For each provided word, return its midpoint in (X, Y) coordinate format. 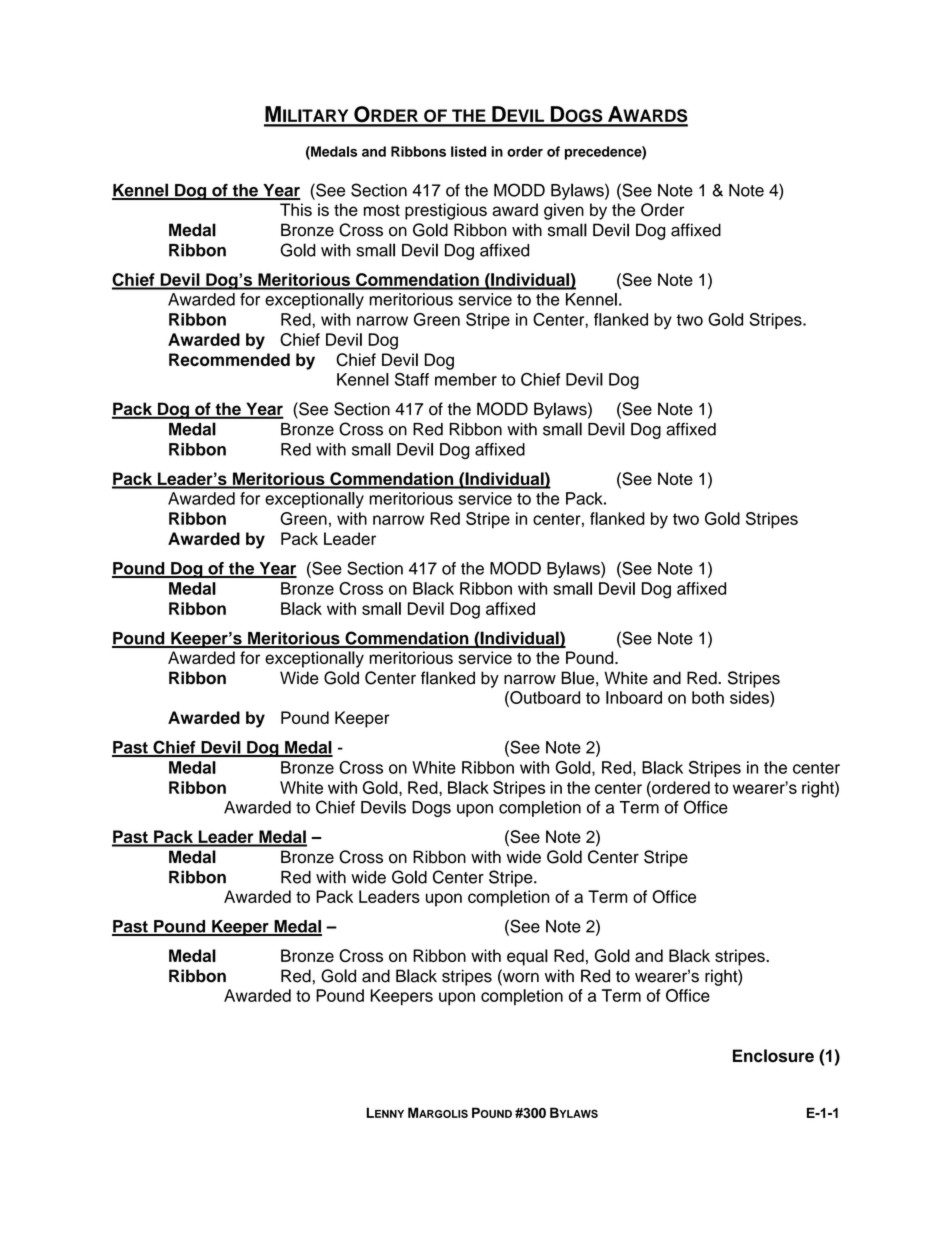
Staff (412, 379)
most (382, 210)
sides (750, 697)
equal (527, 957)
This (296, 209)
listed (468, 151)
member (466, 379)
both (708, 697)
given (564, 211)
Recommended (229, 359)
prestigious (446, 211)
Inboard (634, 697)
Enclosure (773, 1056)
